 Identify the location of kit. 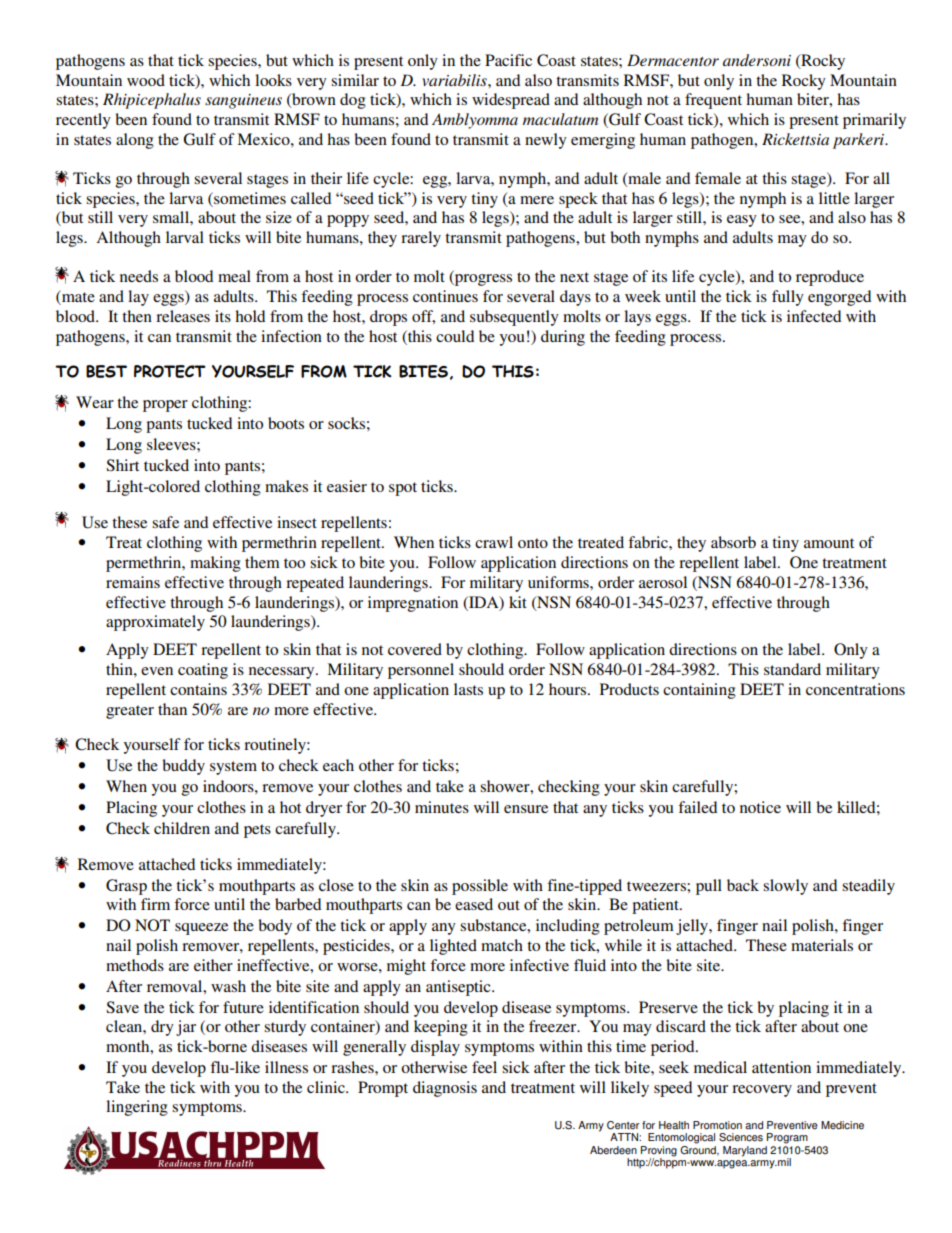
(518, 602).
